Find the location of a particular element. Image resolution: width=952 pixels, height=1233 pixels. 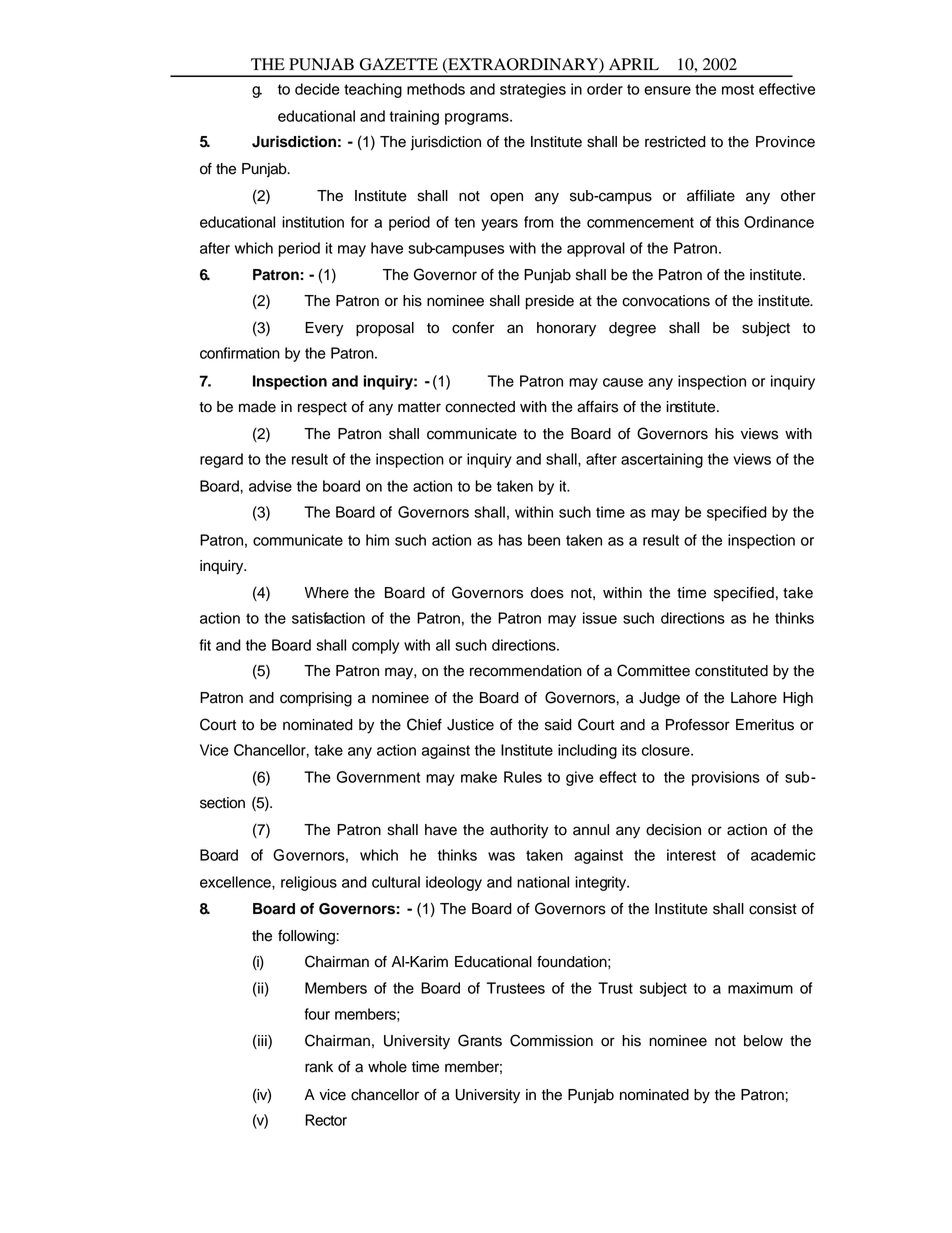

connected is located at coordinates (480, 407).
